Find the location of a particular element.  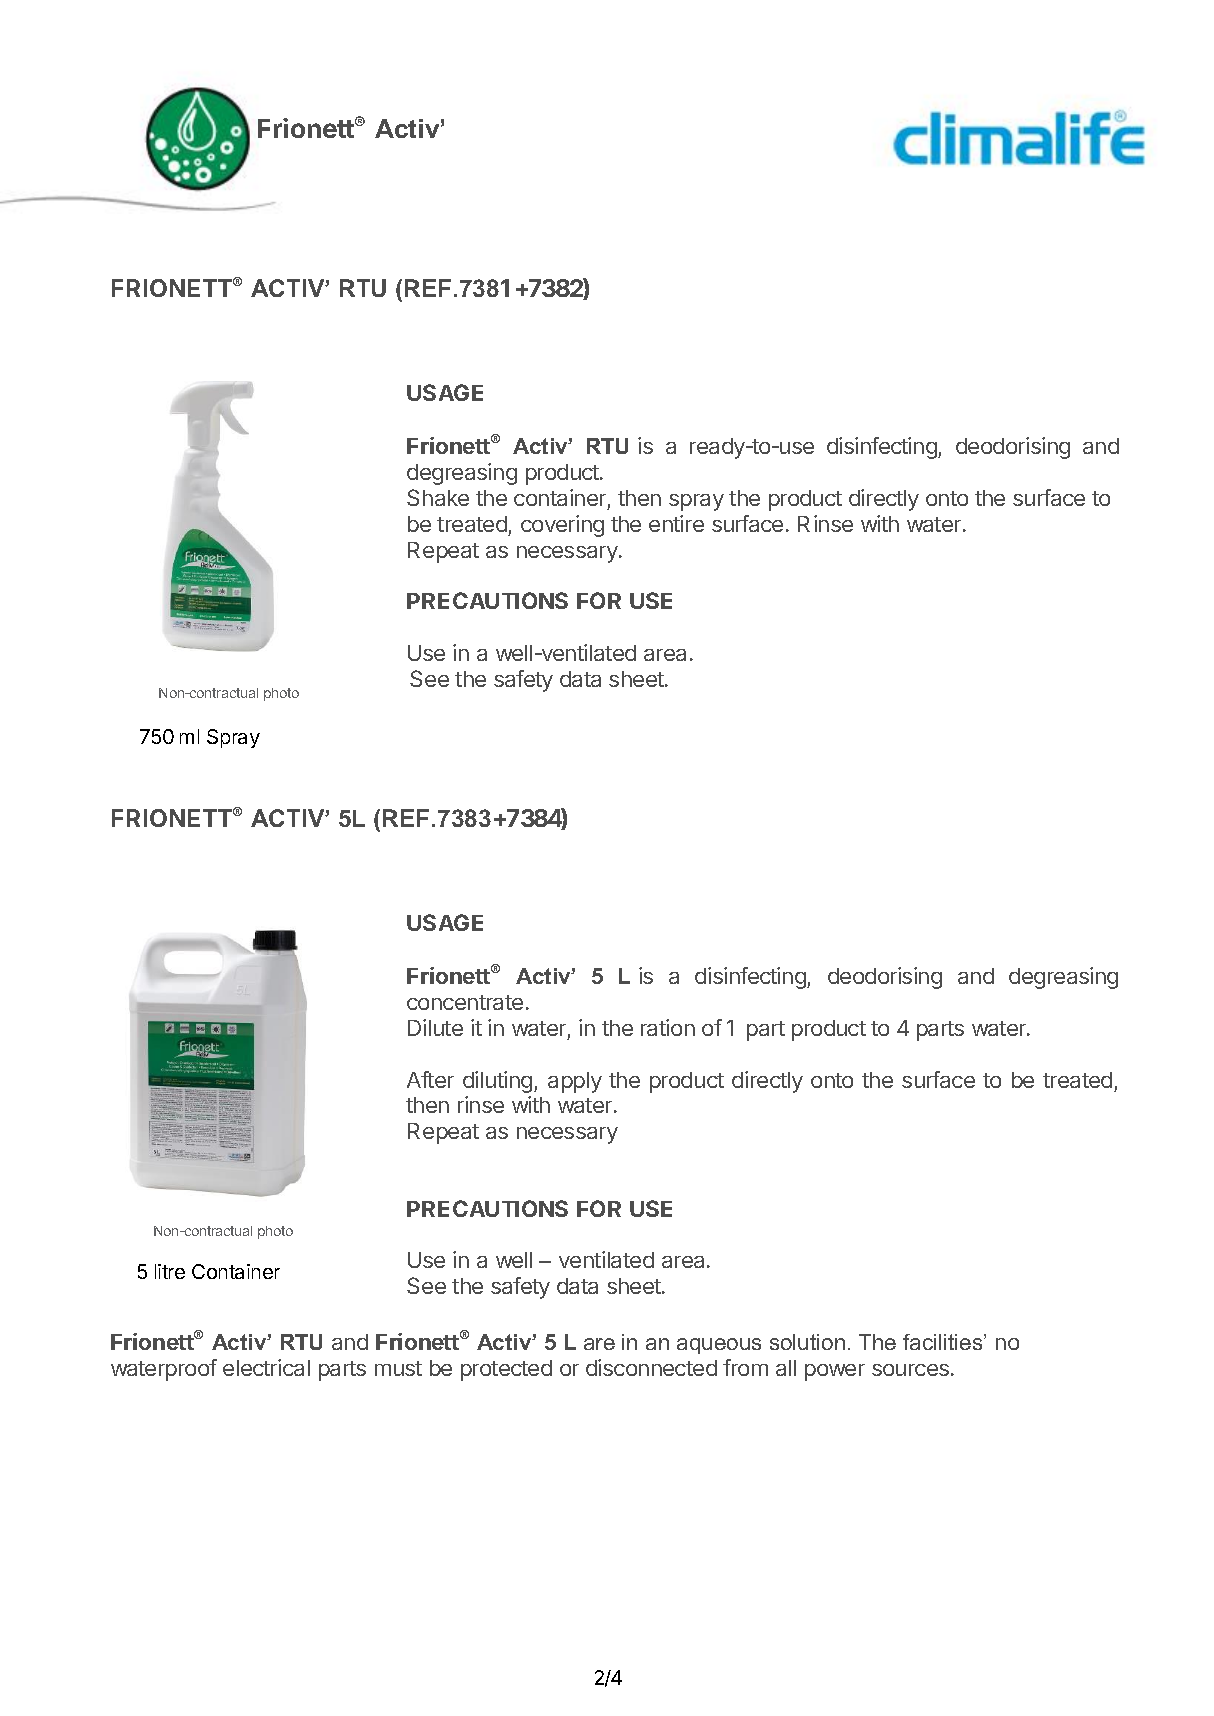

Shake is located at coordinates (438, 497).
